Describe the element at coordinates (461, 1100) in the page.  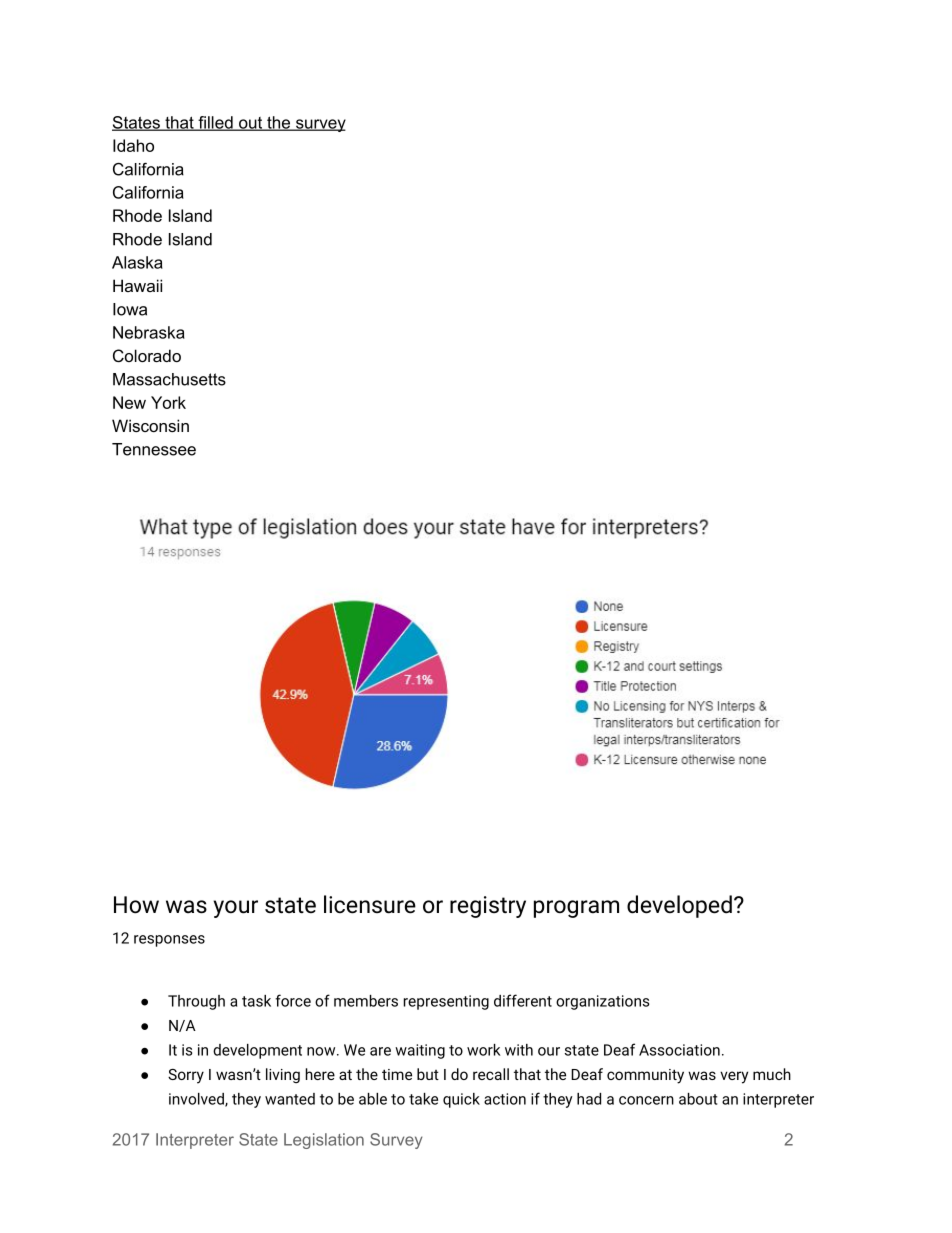
I see `quick` at that location.
